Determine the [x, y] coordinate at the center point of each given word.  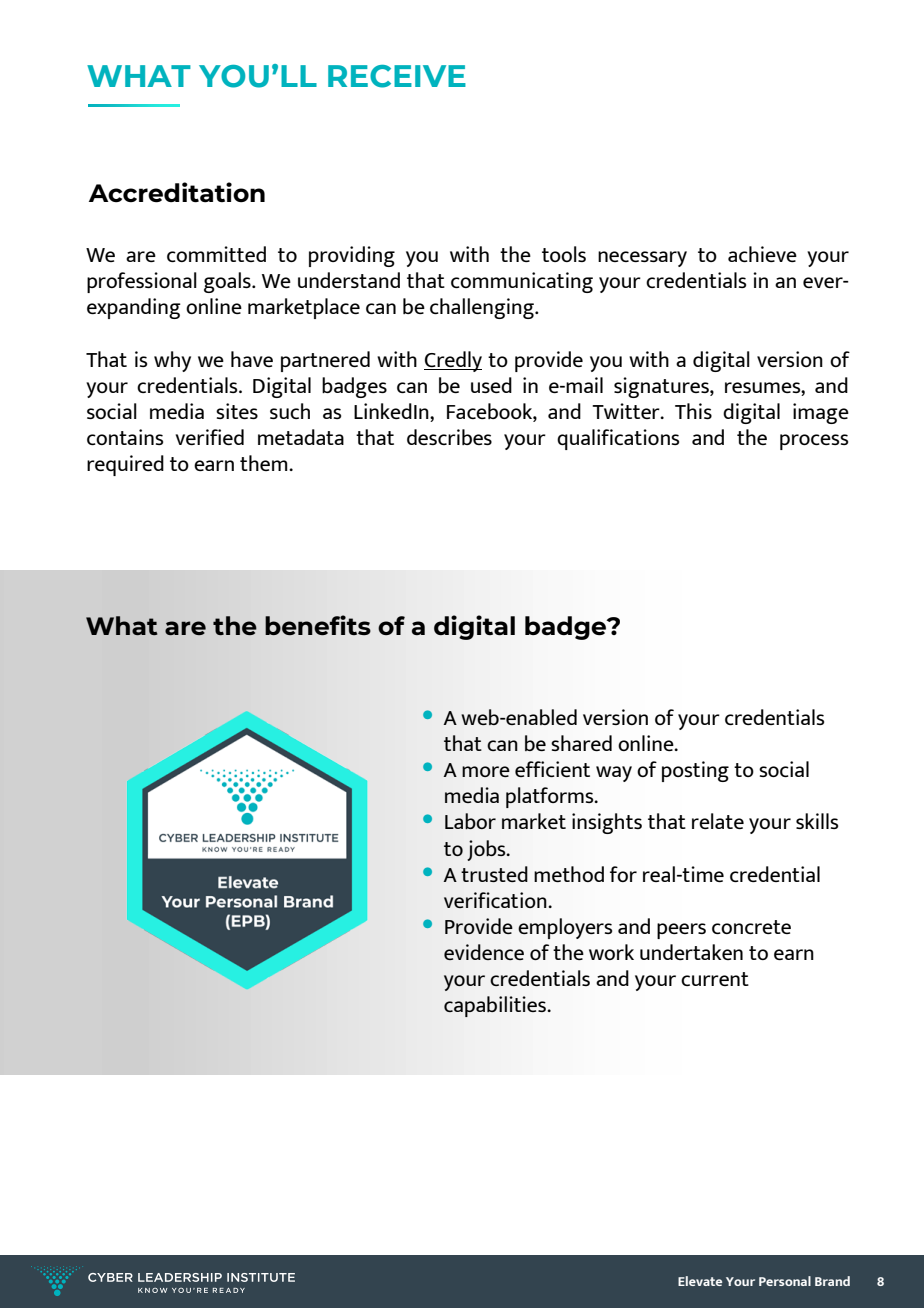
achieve [762, 254]
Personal [785, 1281]
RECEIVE [397, 76]
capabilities [496, 1006]
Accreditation [177, 192]
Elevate [700, 1281]
